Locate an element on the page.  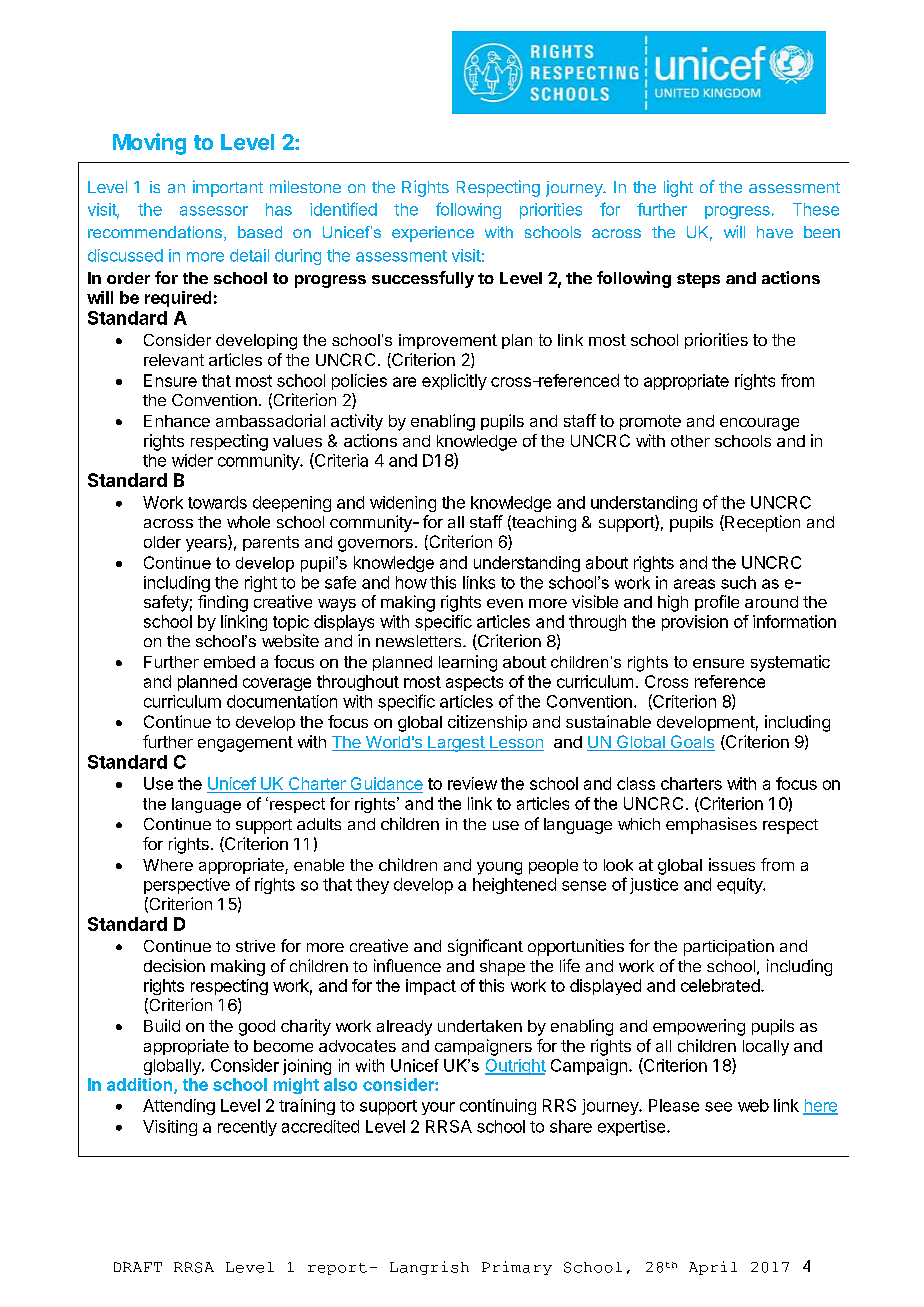
light is located at coordinates (678, 188).
